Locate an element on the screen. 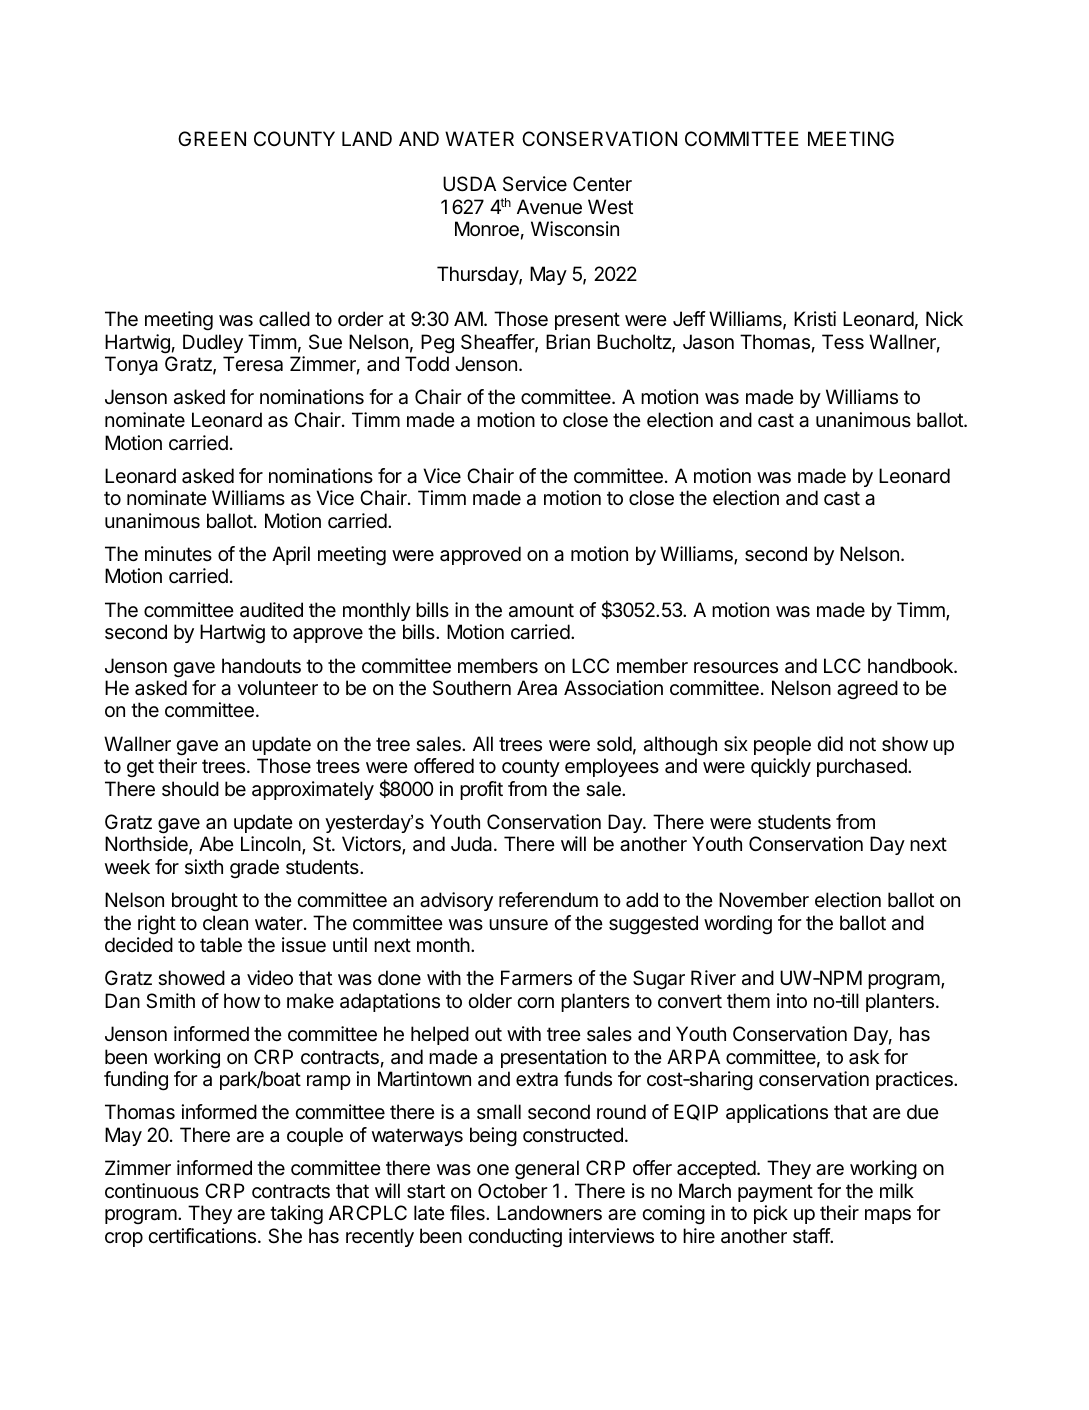 This screenshot has height=1410, width=1089. Area is located at coordinates (537, 688).
